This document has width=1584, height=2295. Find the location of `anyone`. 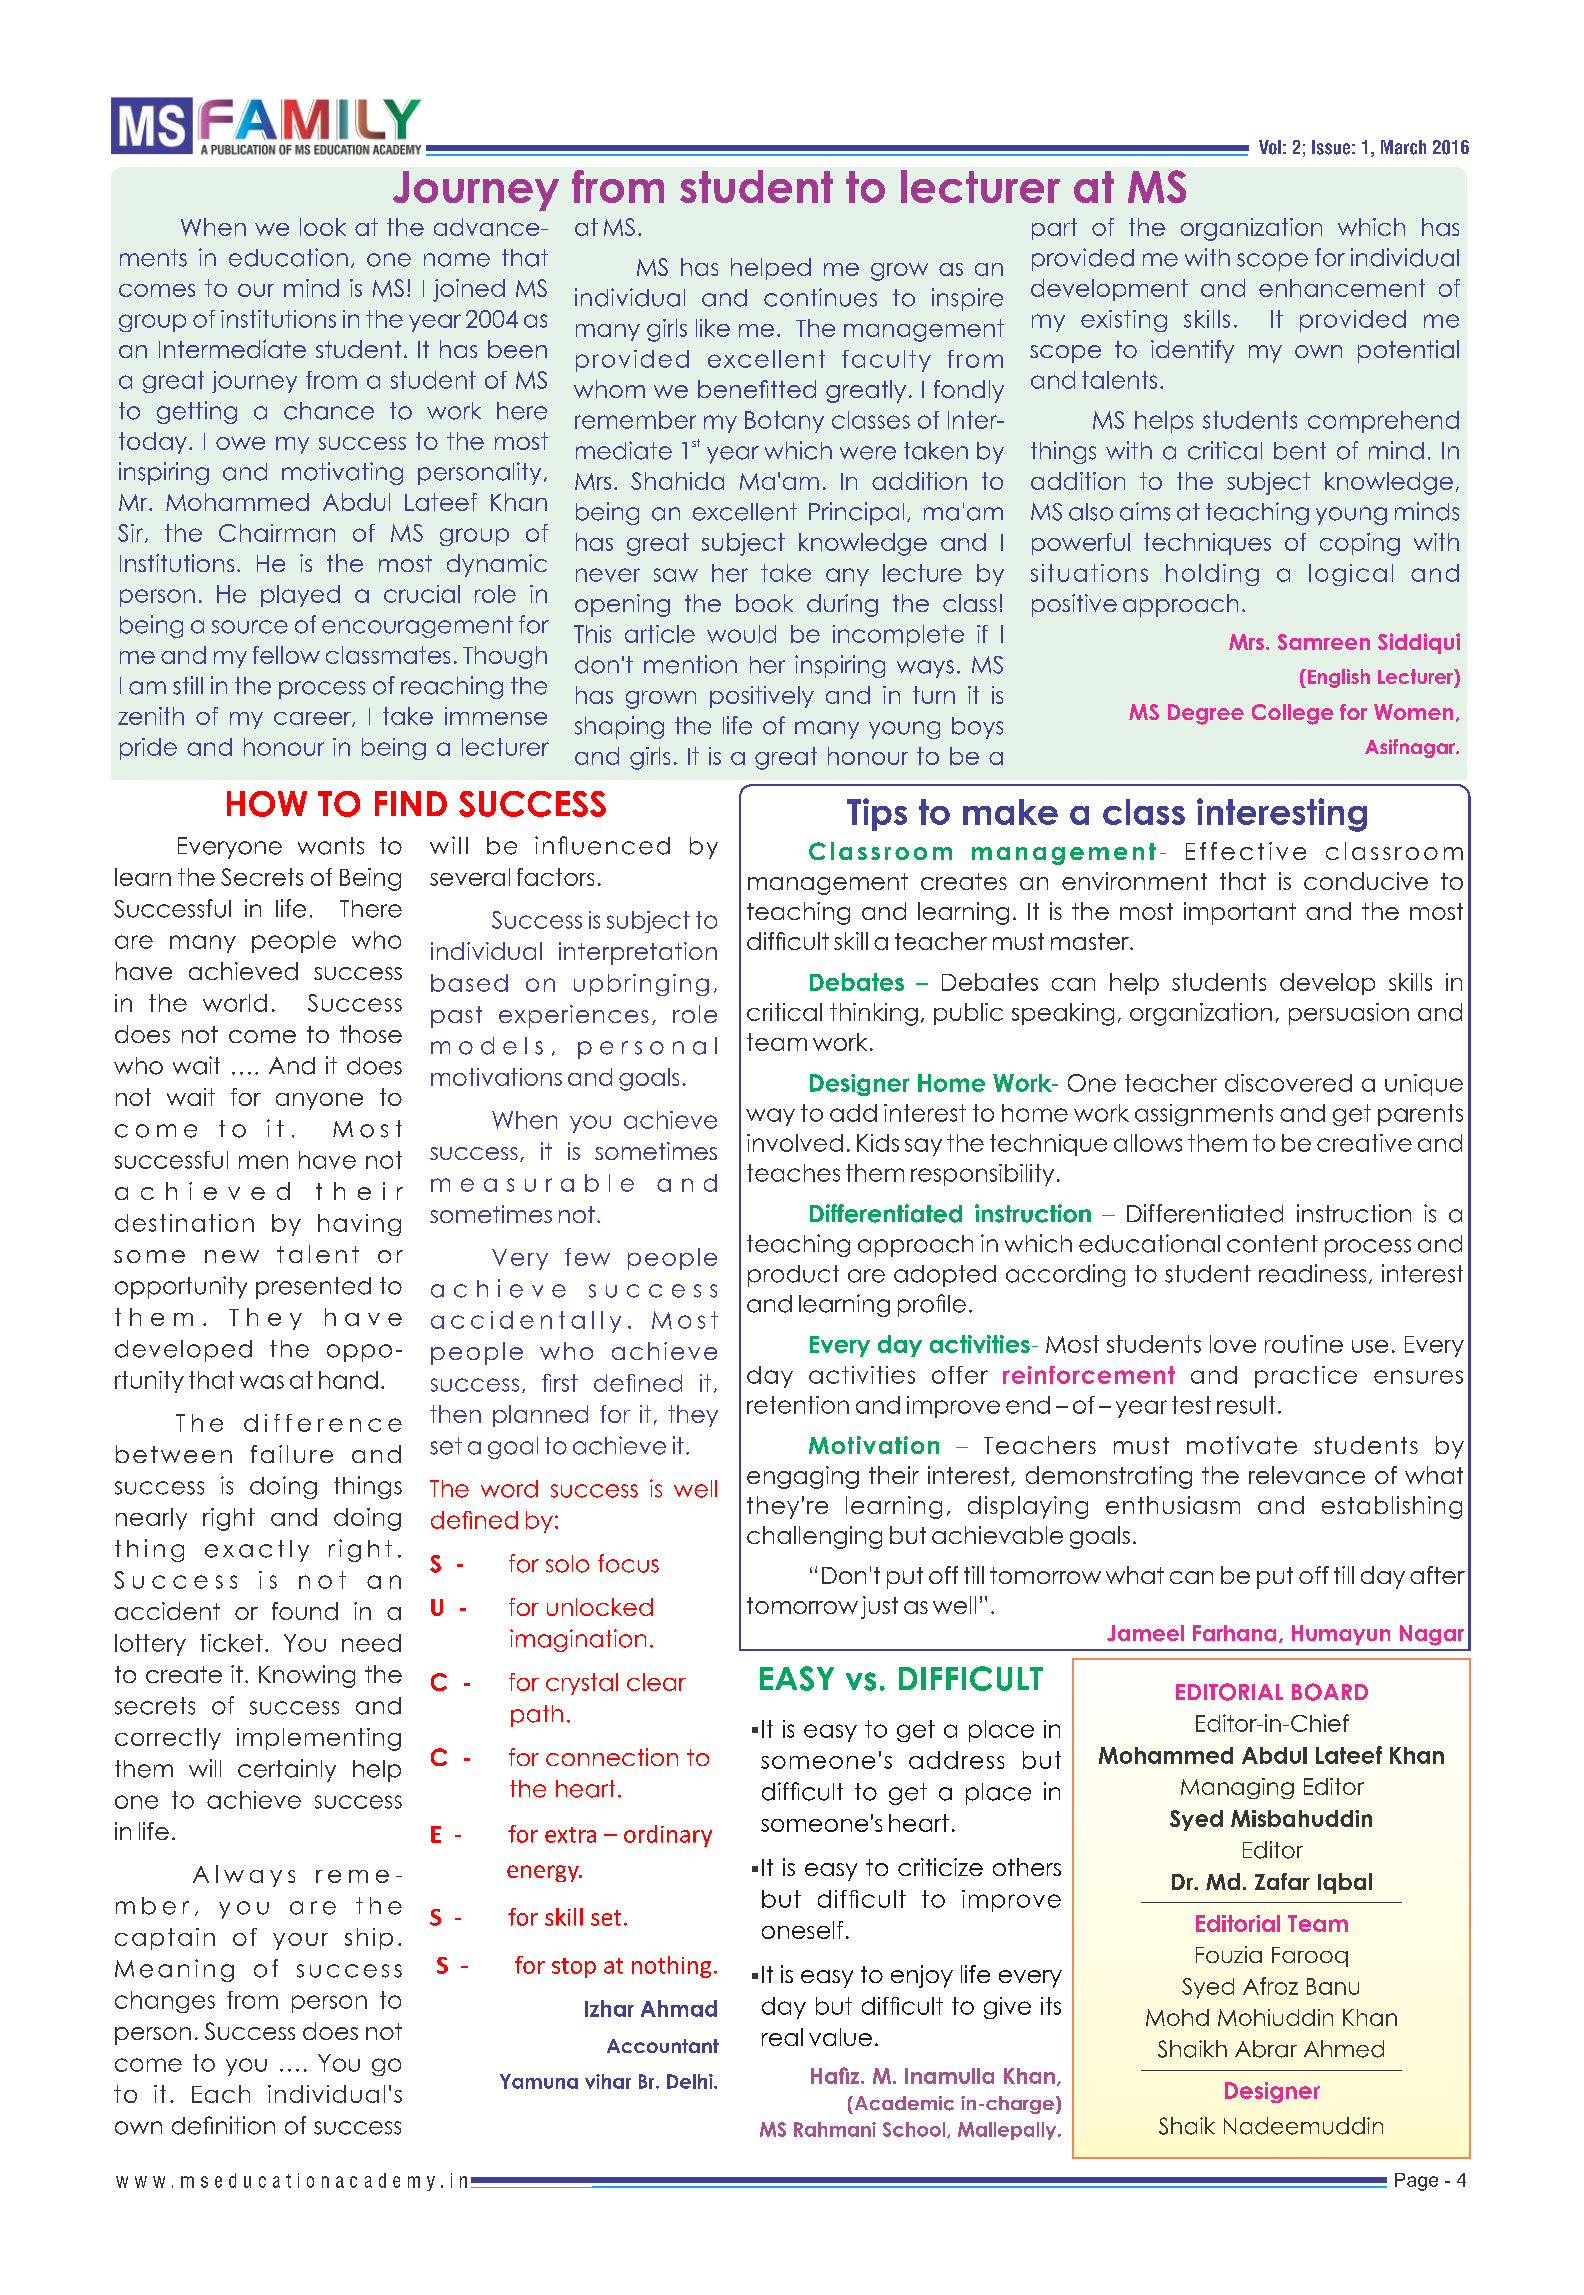

anyone is located at coordinates (319, 1101).
